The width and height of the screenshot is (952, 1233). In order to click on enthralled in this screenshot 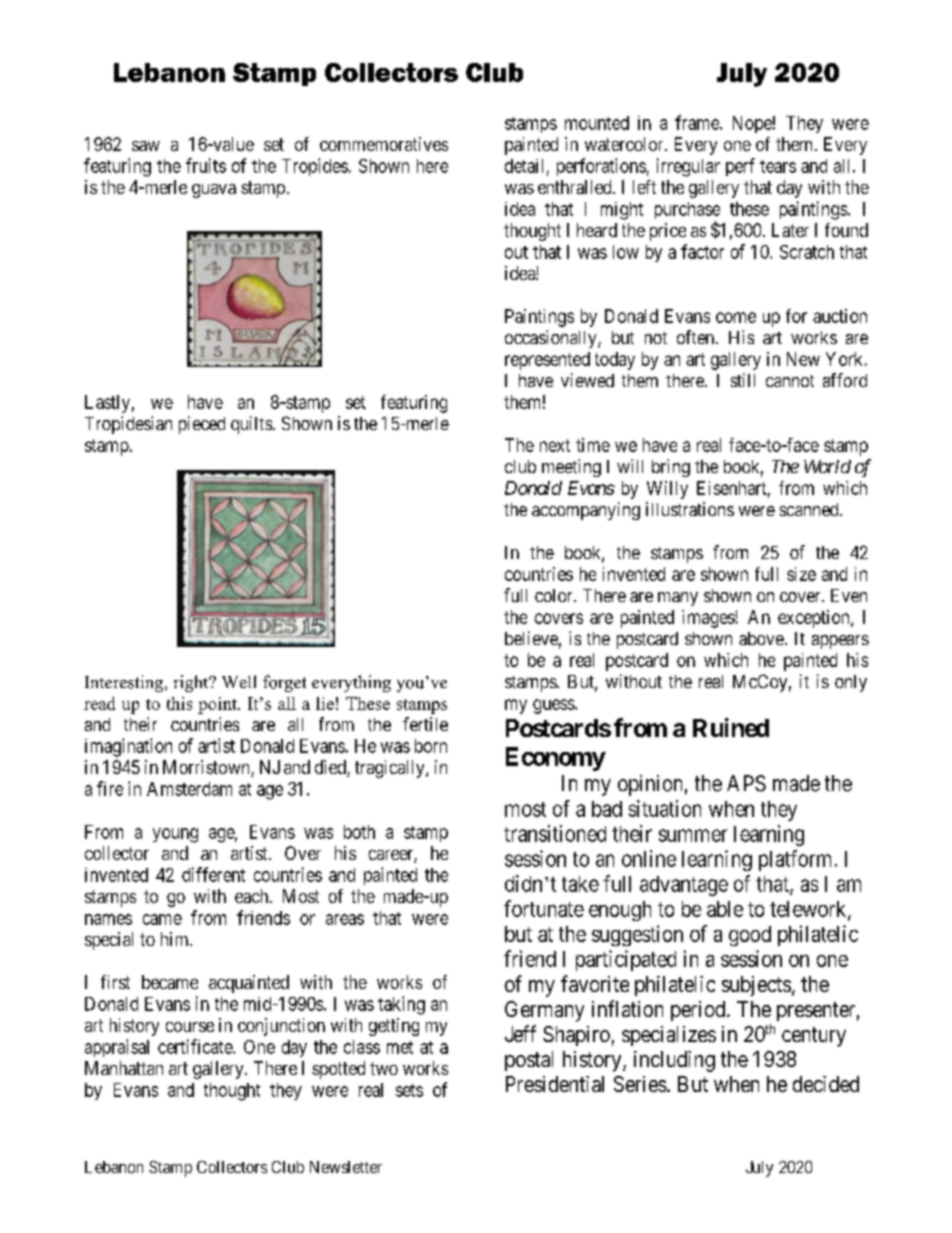, I will do `click(576, 187)`.
